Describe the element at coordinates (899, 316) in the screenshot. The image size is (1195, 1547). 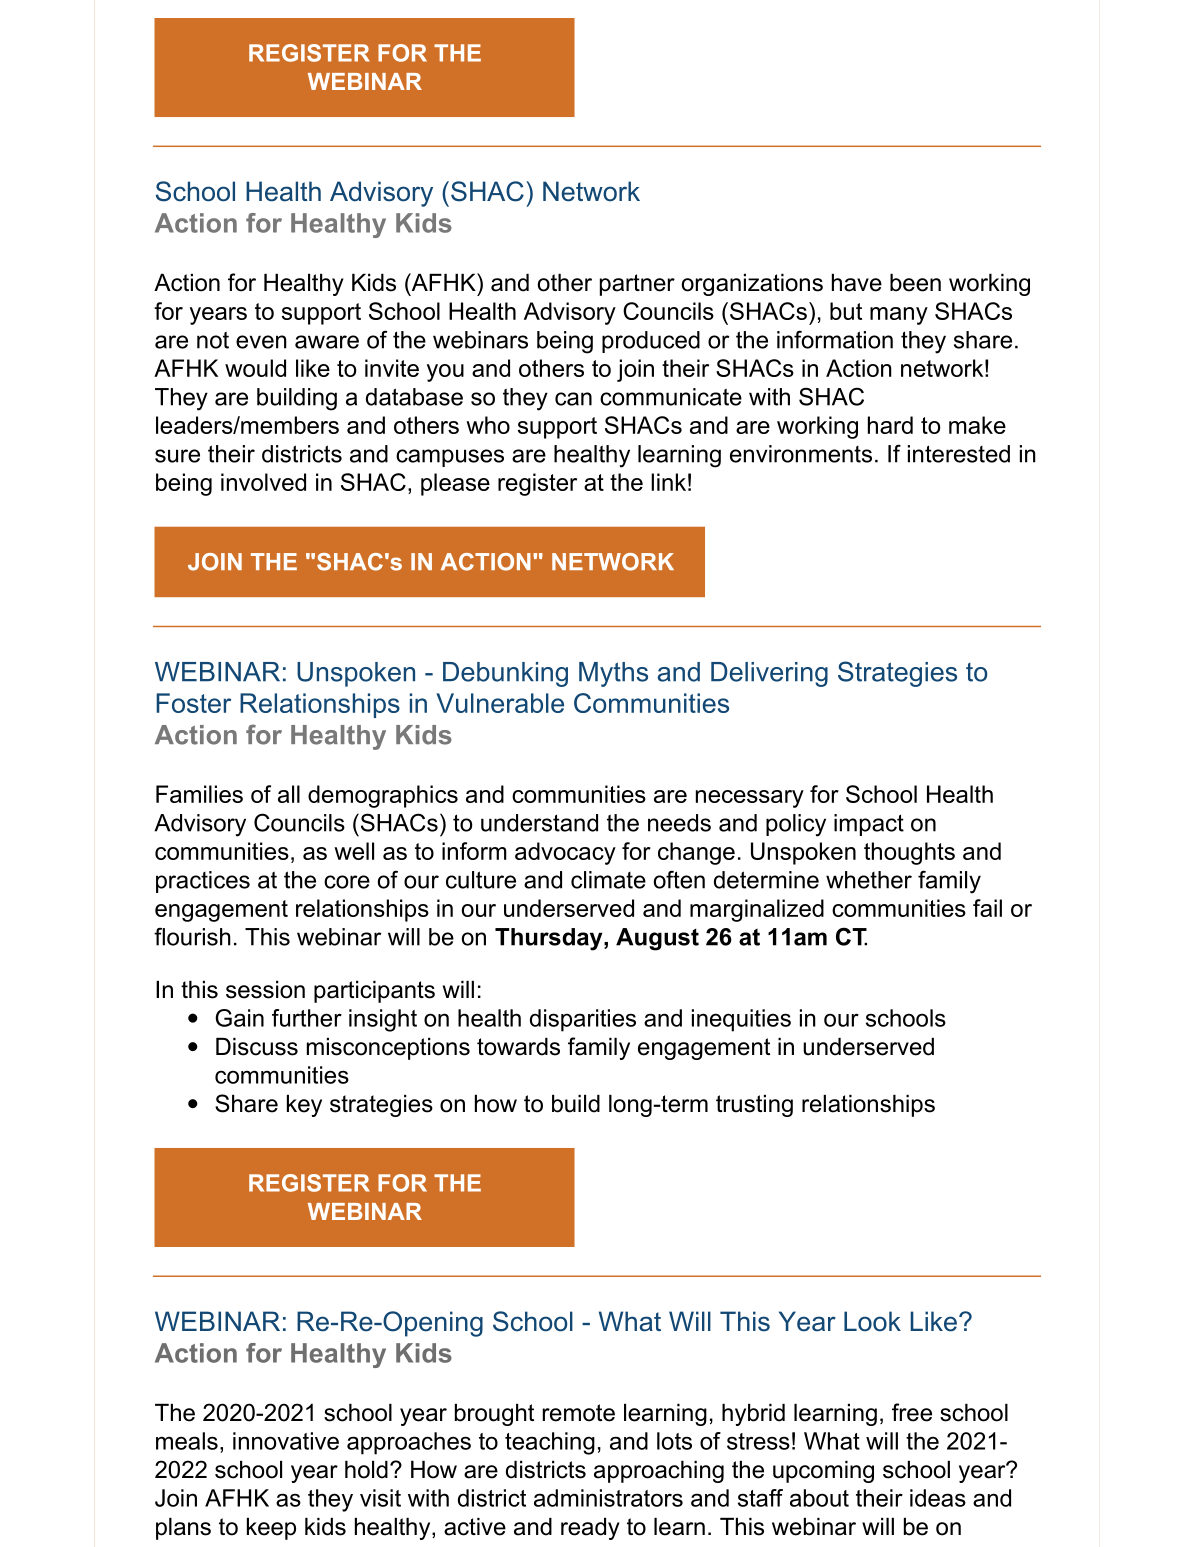
I see `many` at that location.
